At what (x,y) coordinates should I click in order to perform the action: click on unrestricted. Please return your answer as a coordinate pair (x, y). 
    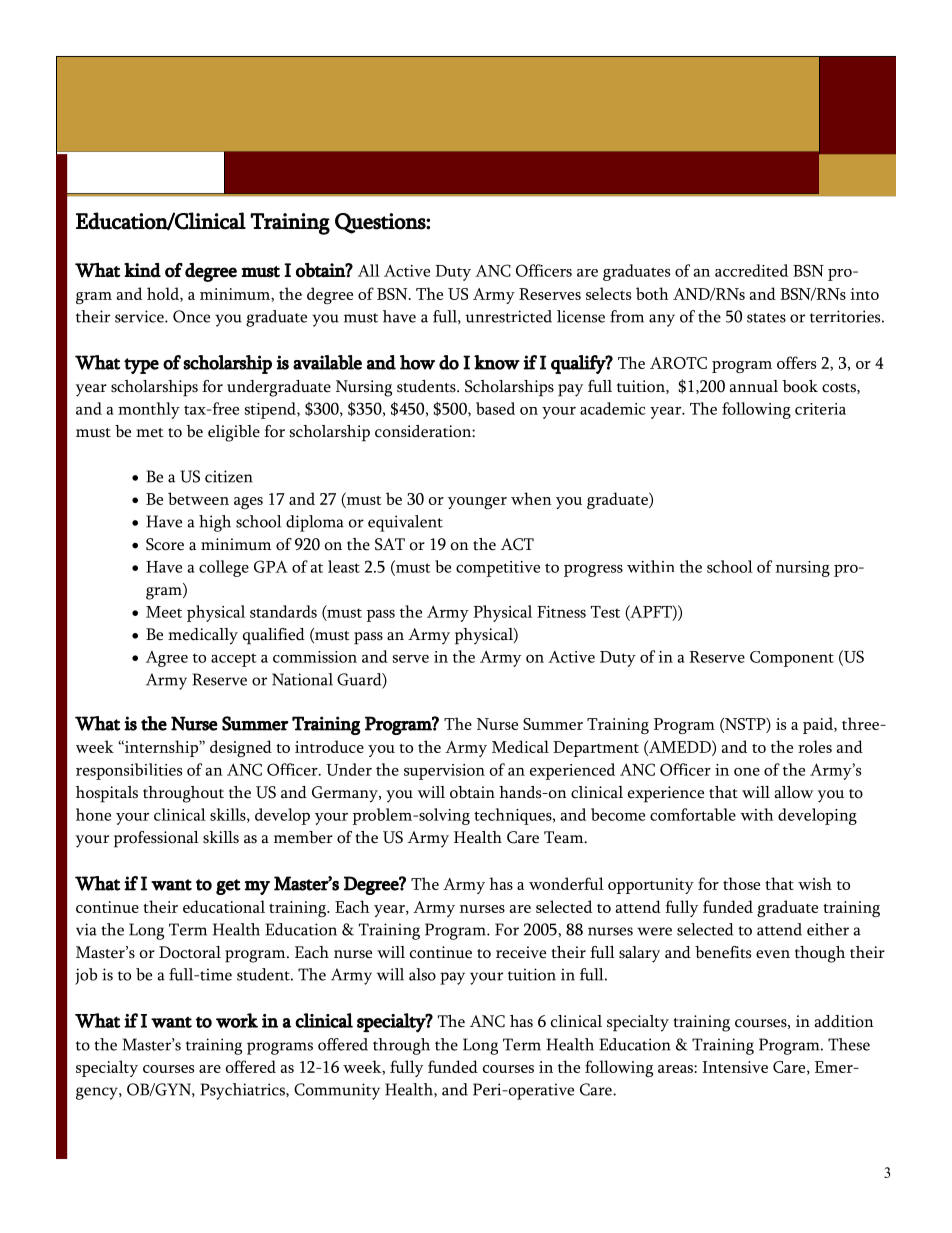
    Looking at the image, I should click on (508, 316).
